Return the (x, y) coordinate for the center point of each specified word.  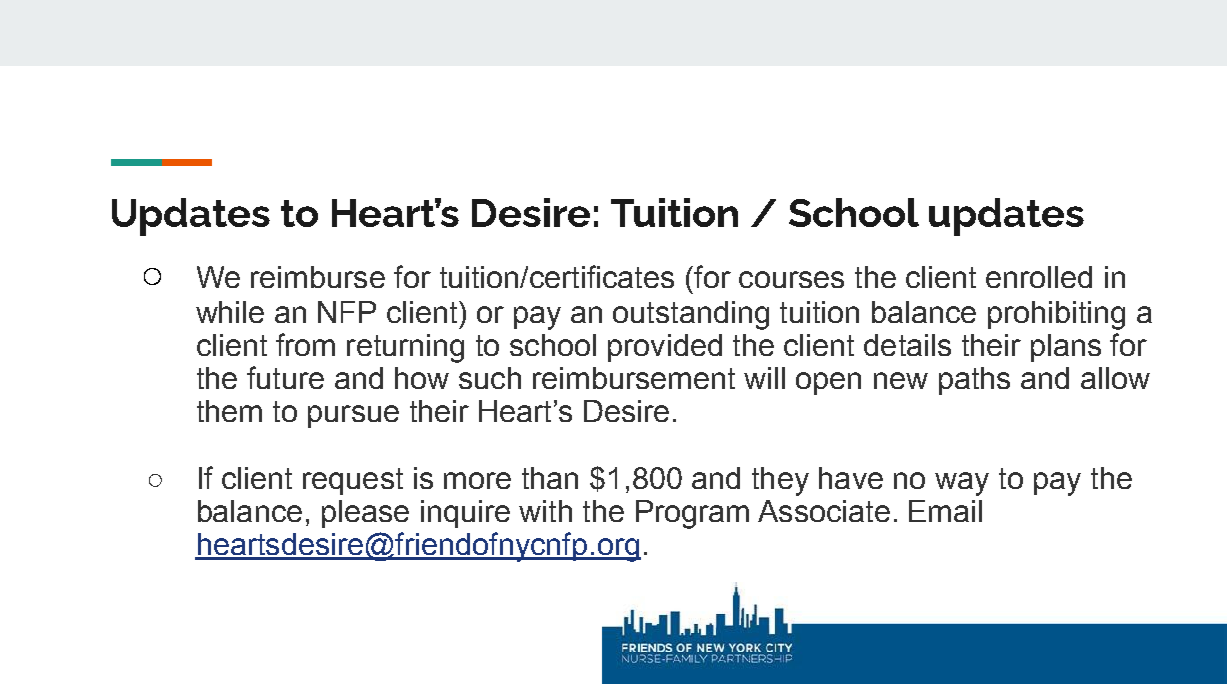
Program (692, 514)
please (365, 514)
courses (791, 279)
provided (665, 348)
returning (405, 348)
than (550, 478)
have (851, 478)
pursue (353, 416)
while (230, 312)
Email (945, 511)
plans (1066, 348)
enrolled (1039, 277)
